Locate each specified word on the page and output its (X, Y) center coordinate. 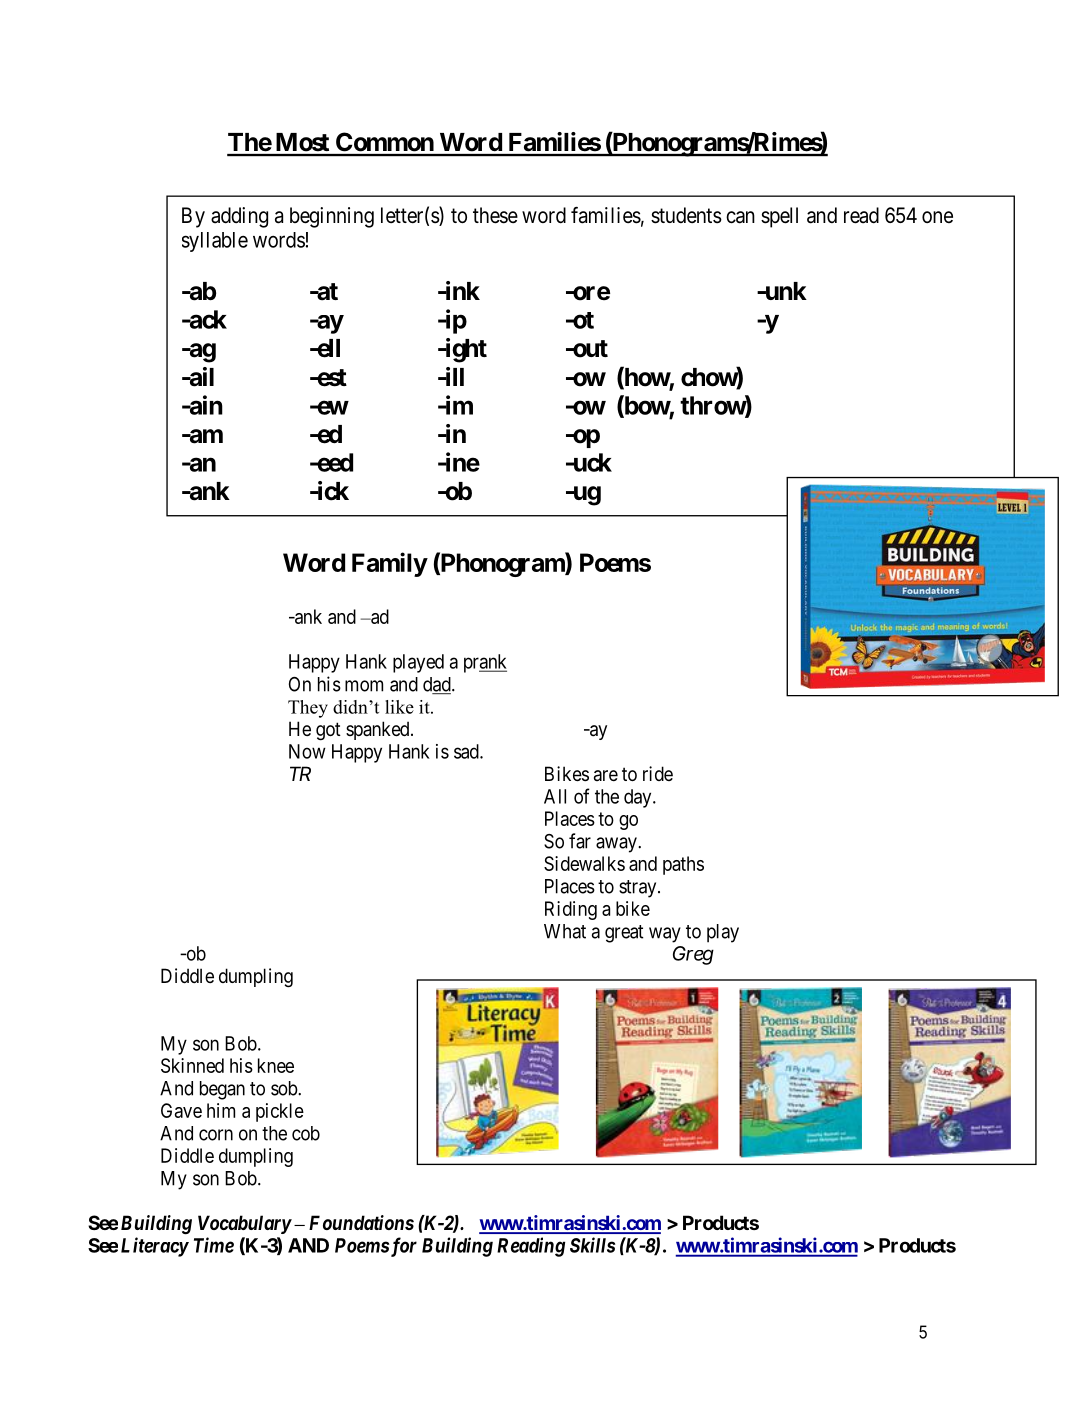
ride (658, 773)
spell (779, 217)
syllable (215, 242)
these (495, 215)
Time (214, 1245)
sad (467, 751)
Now (307, 751)
